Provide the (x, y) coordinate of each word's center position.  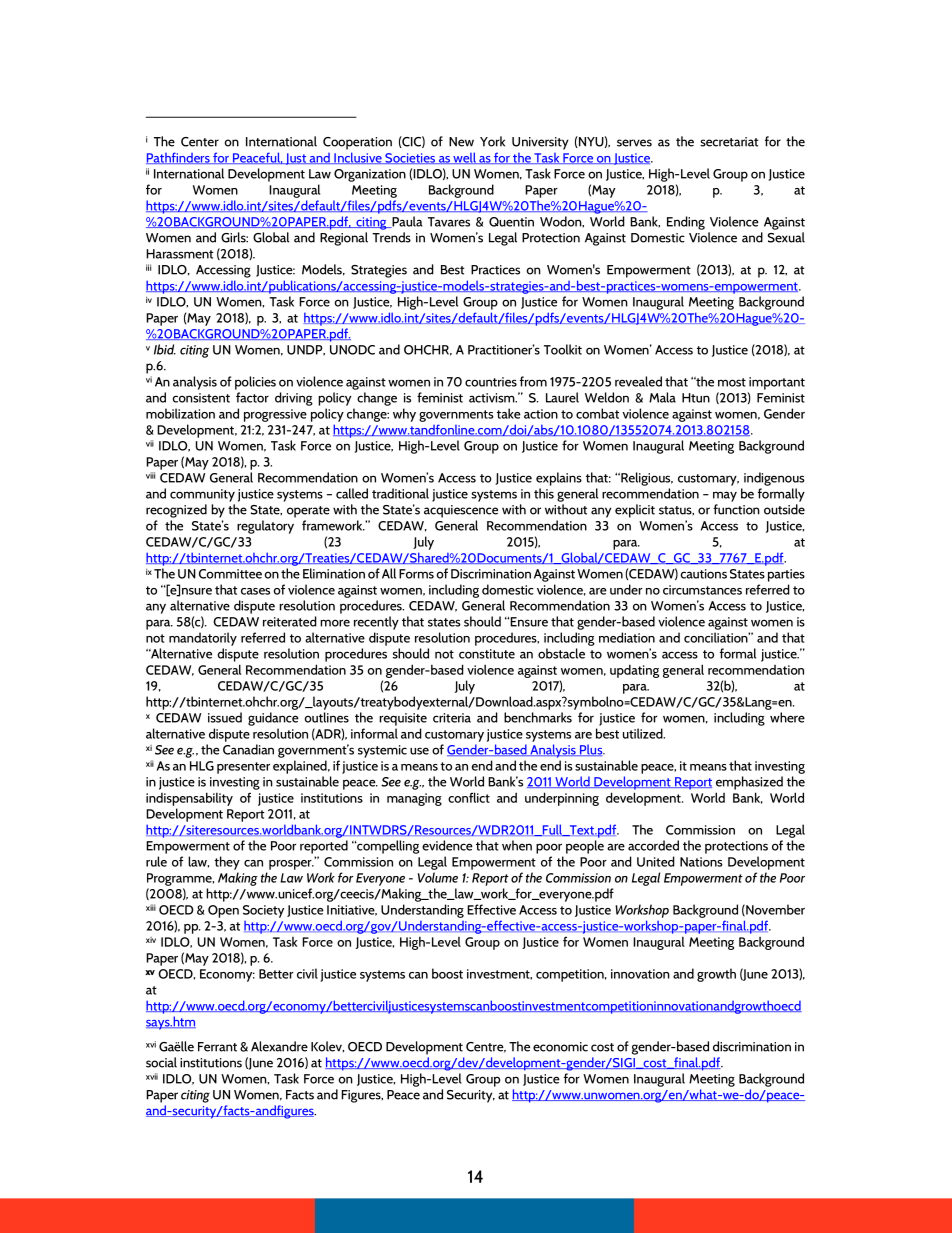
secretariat (729, 142)
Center (200, 142)
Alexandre (279, 1046)
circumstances (702, 590)
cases (255, 591)
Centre (486, 1047)
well (464, 158)
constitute (487, 654)
